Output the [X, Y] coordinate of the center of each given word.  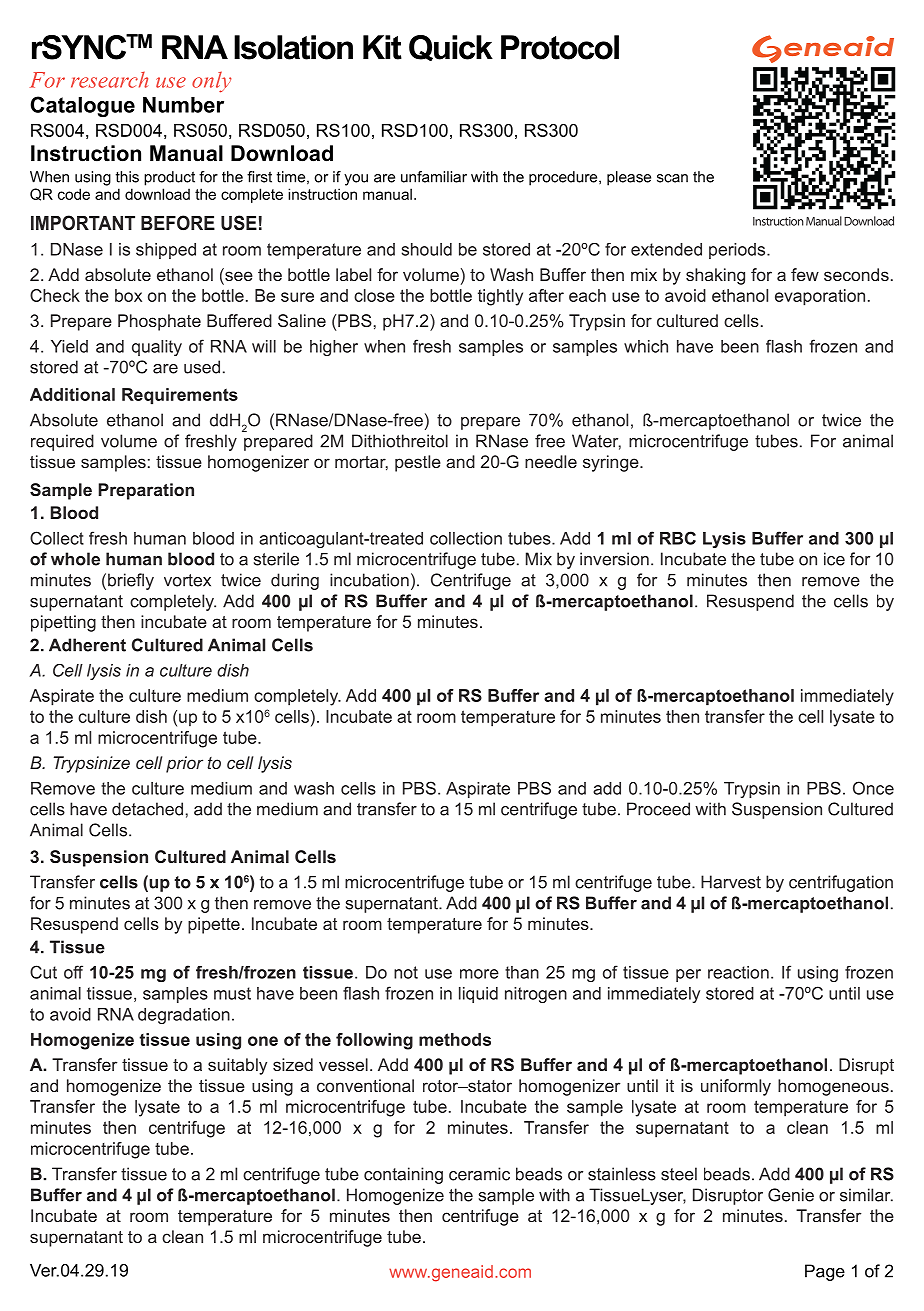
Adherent [87, 645]
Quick [451, 48]
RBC [678, 538]
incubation [369, 580]
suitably [237, 1066]
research [109, 80]
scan [672, 178]
